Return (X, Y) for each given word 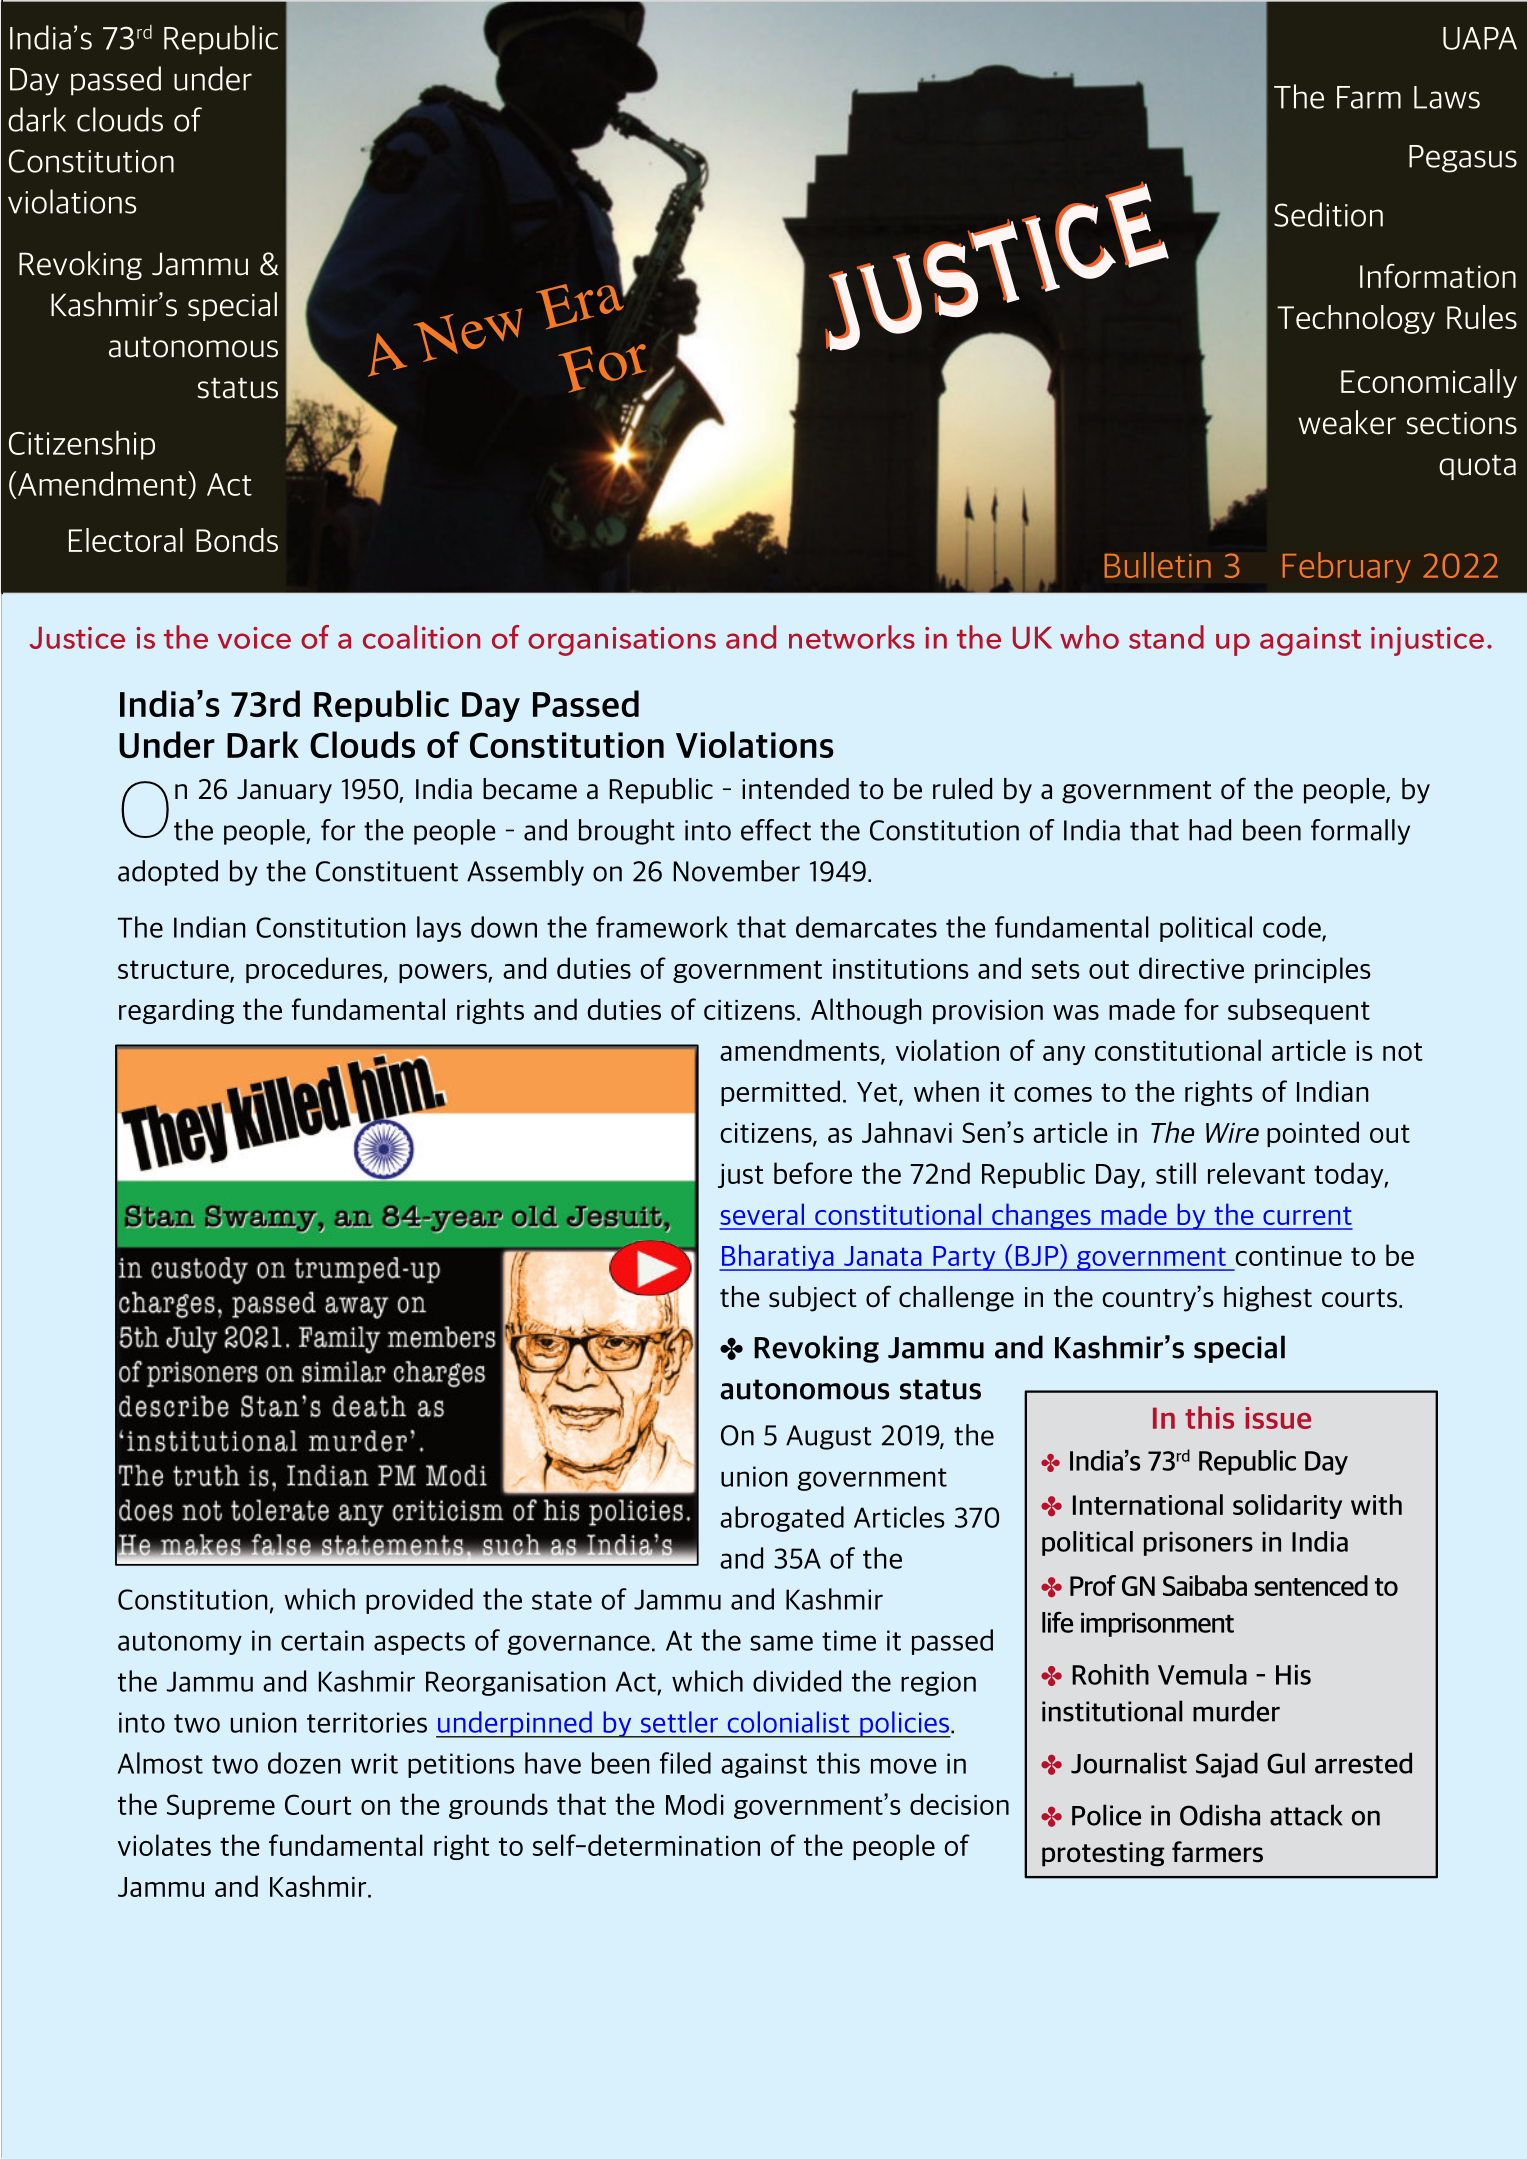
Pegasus (1463, 159)
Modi (695, 1804)
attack (1306, 1815)
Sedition (1328, 214)
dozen (304, 1763)
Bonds (237, 540)
